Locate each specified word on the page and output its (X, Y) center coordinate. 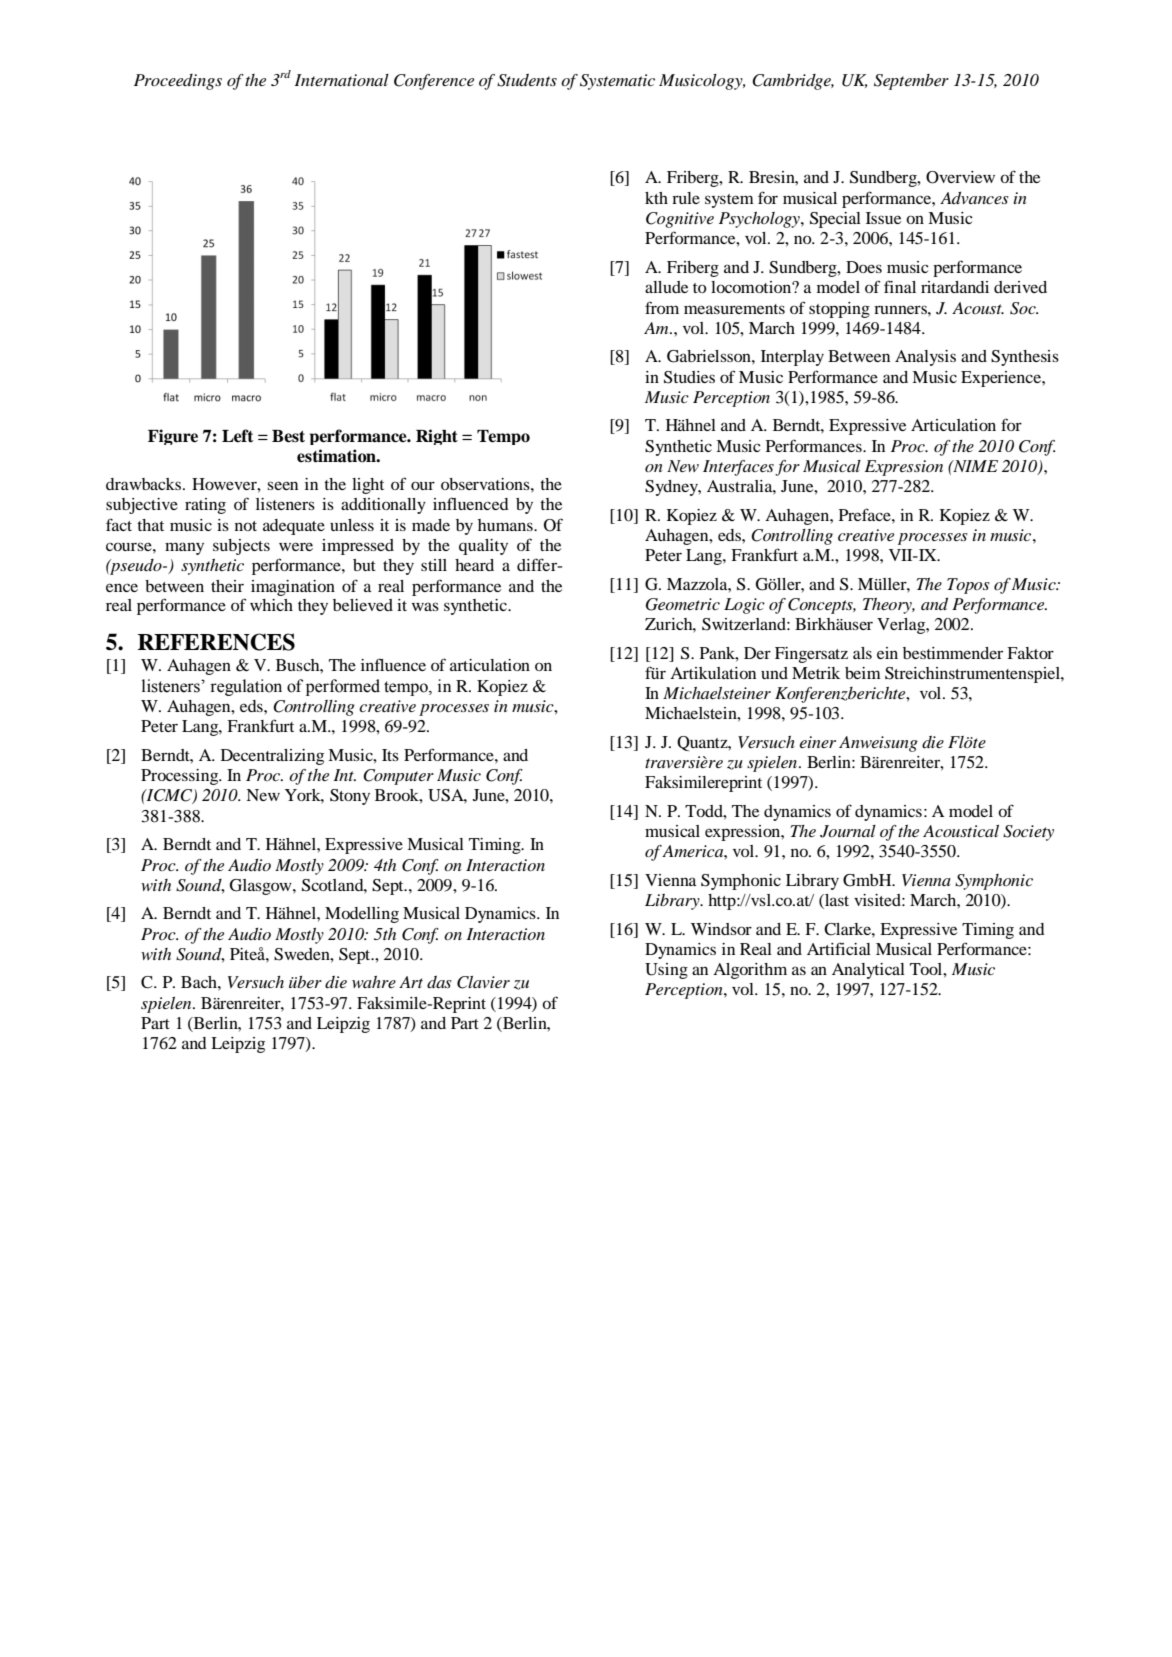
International (341, 80)
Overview (960, 177)
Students (527, 80)
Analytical (868, 971)
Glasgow (262, 887)
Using (666, 971)
